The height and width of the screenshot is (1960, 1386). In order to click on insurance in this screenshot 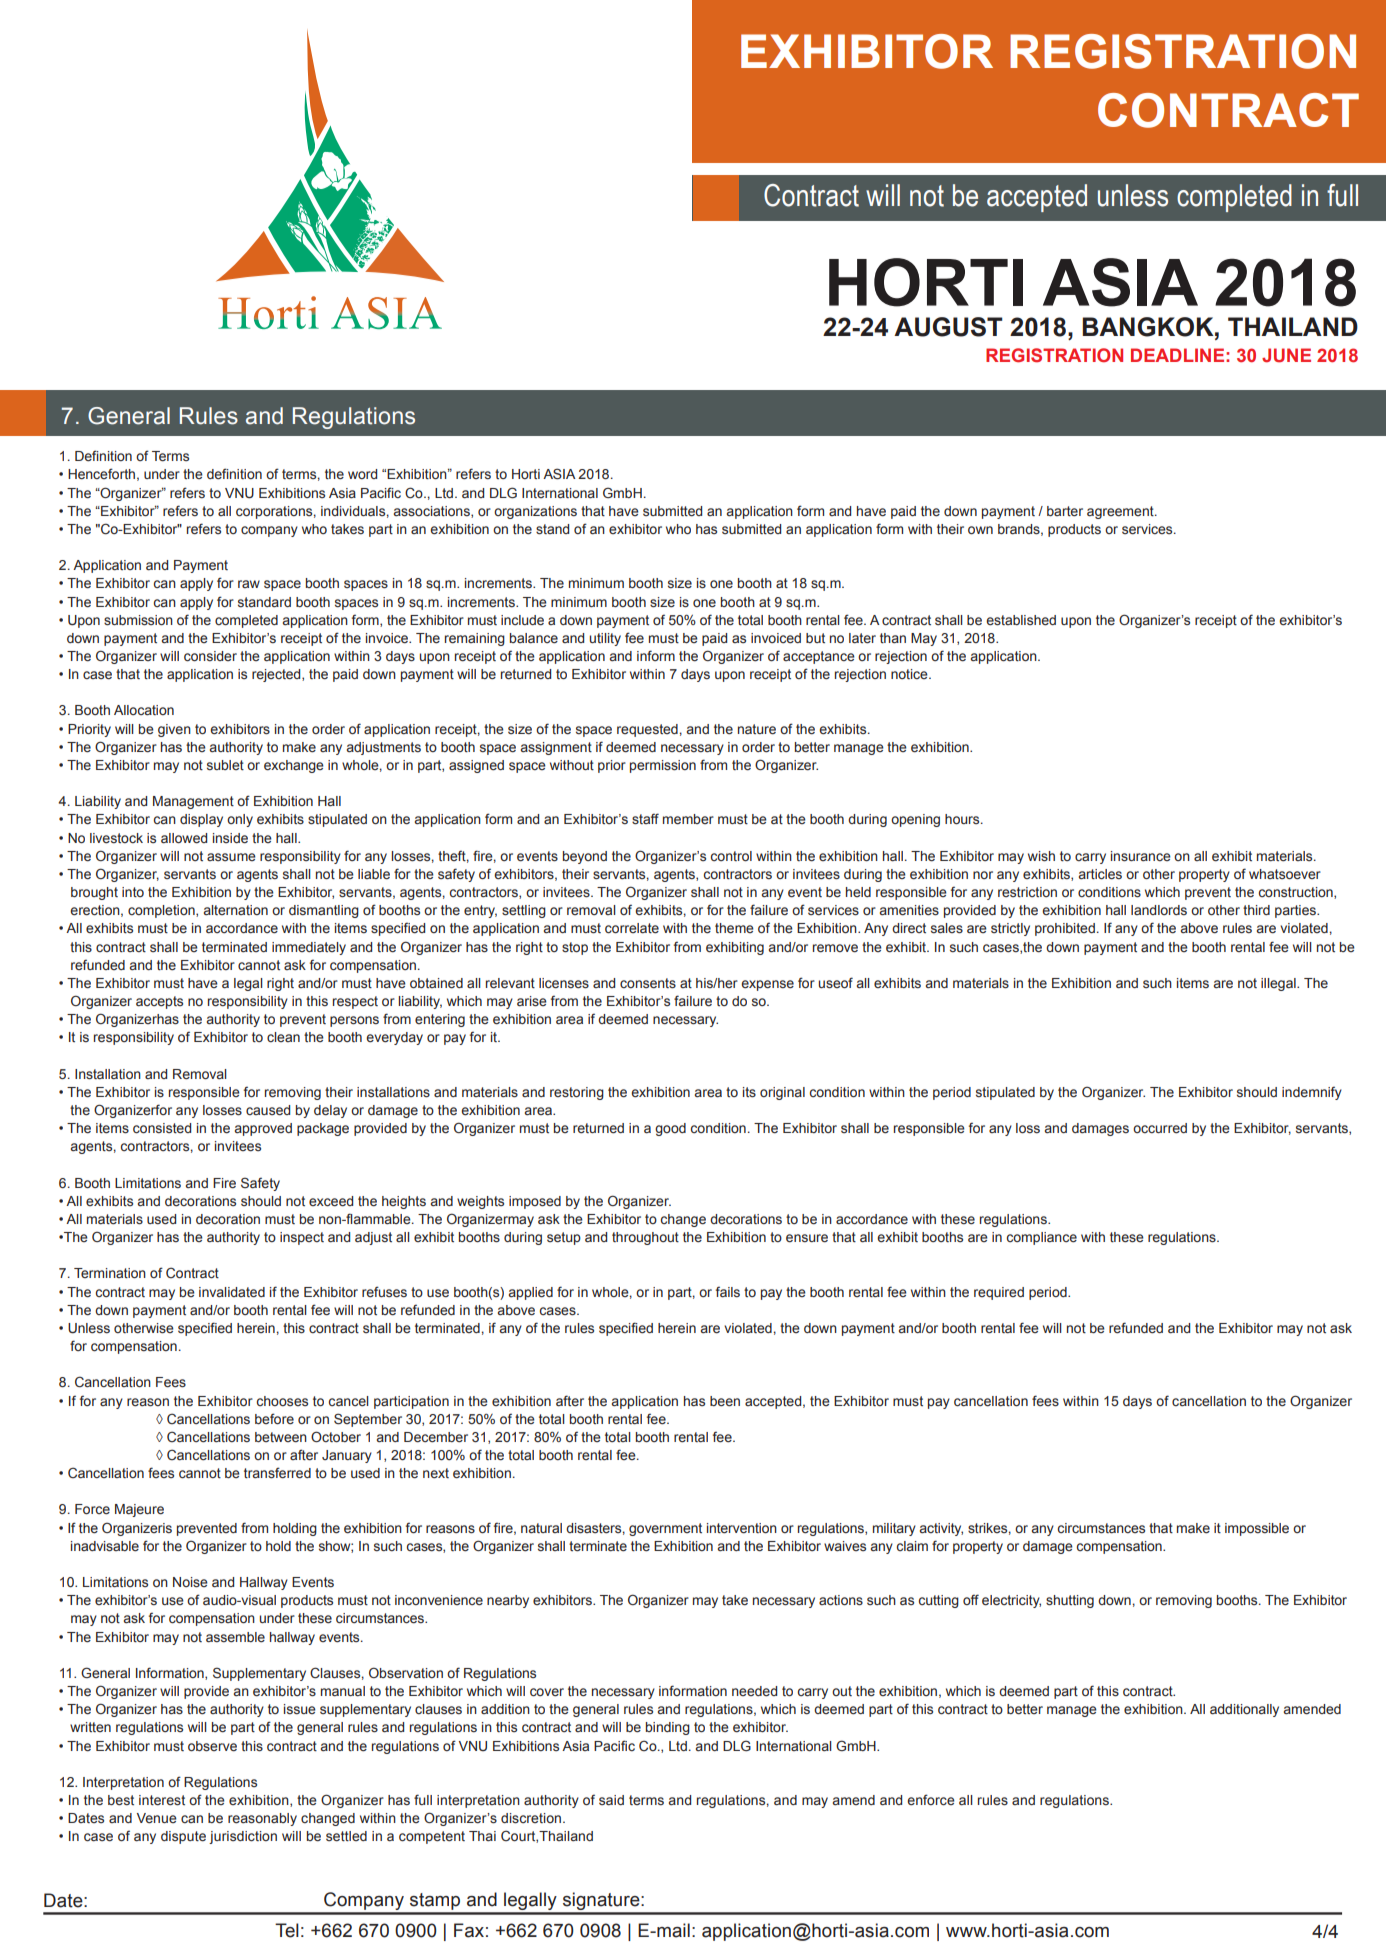, I will do `click(1141, 856)`.
